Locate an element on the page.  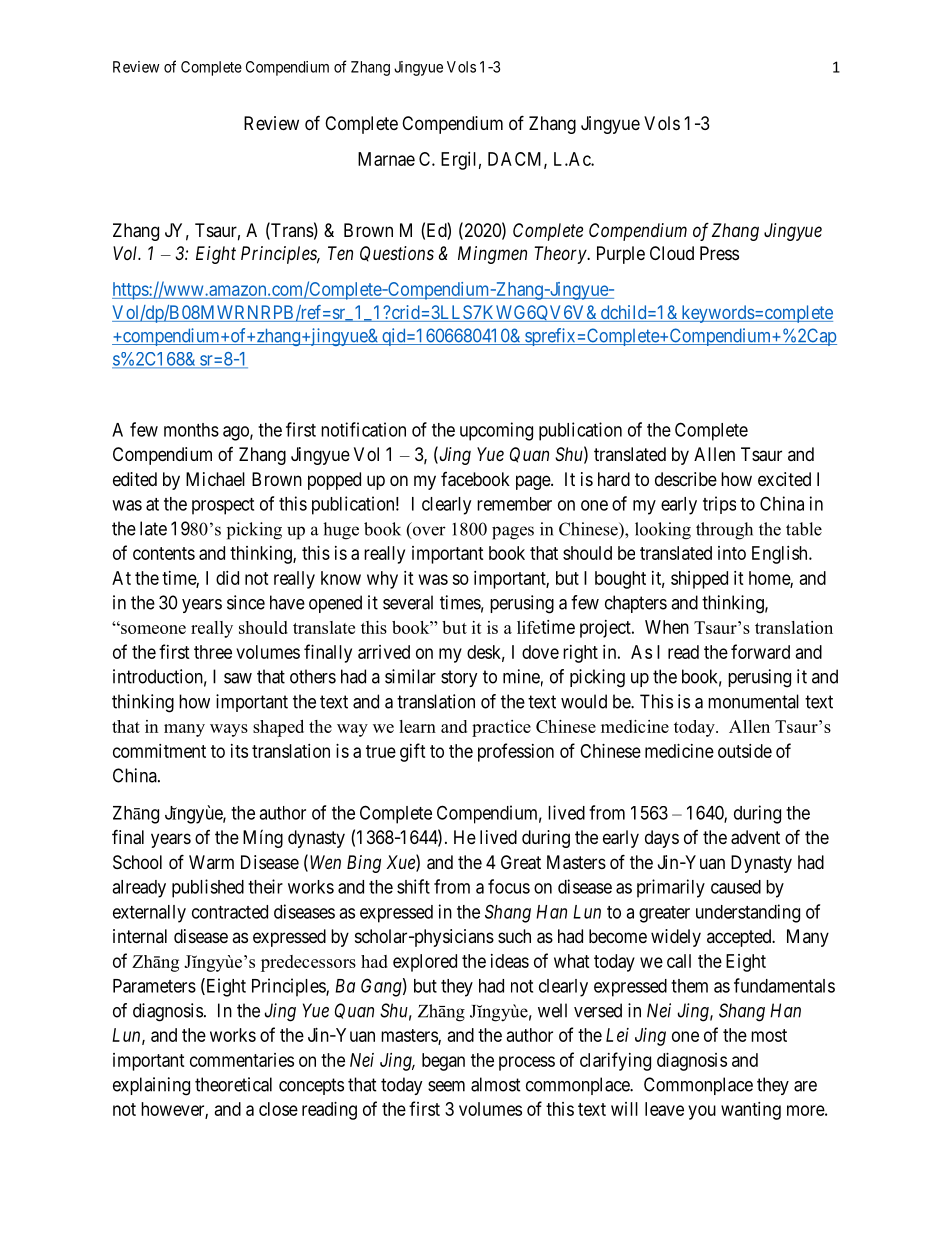
Cloud is located at coordinates (672, 253).
